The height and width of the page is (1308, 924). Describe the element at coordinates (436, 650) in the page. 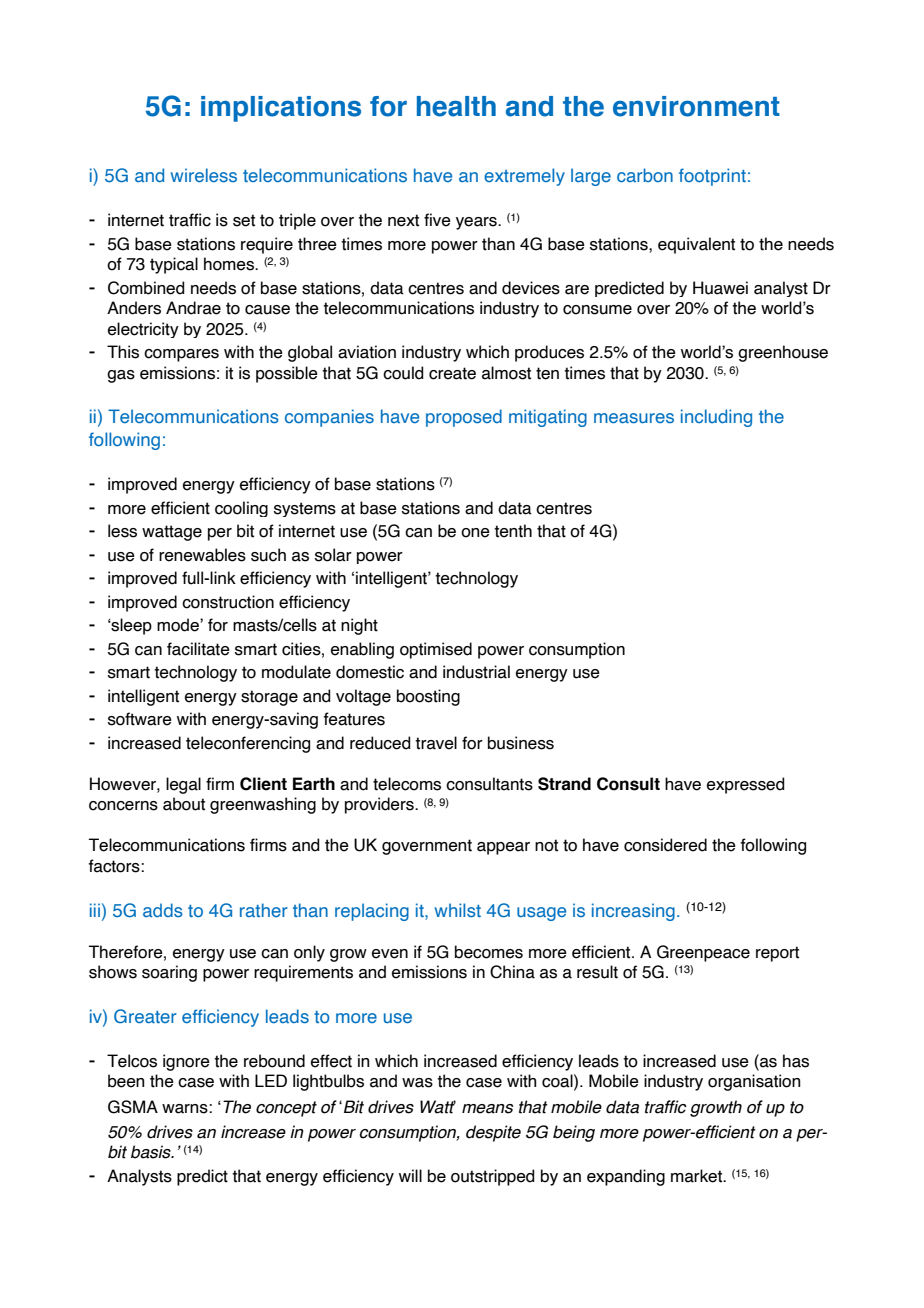

I see `optimised` at that location.
